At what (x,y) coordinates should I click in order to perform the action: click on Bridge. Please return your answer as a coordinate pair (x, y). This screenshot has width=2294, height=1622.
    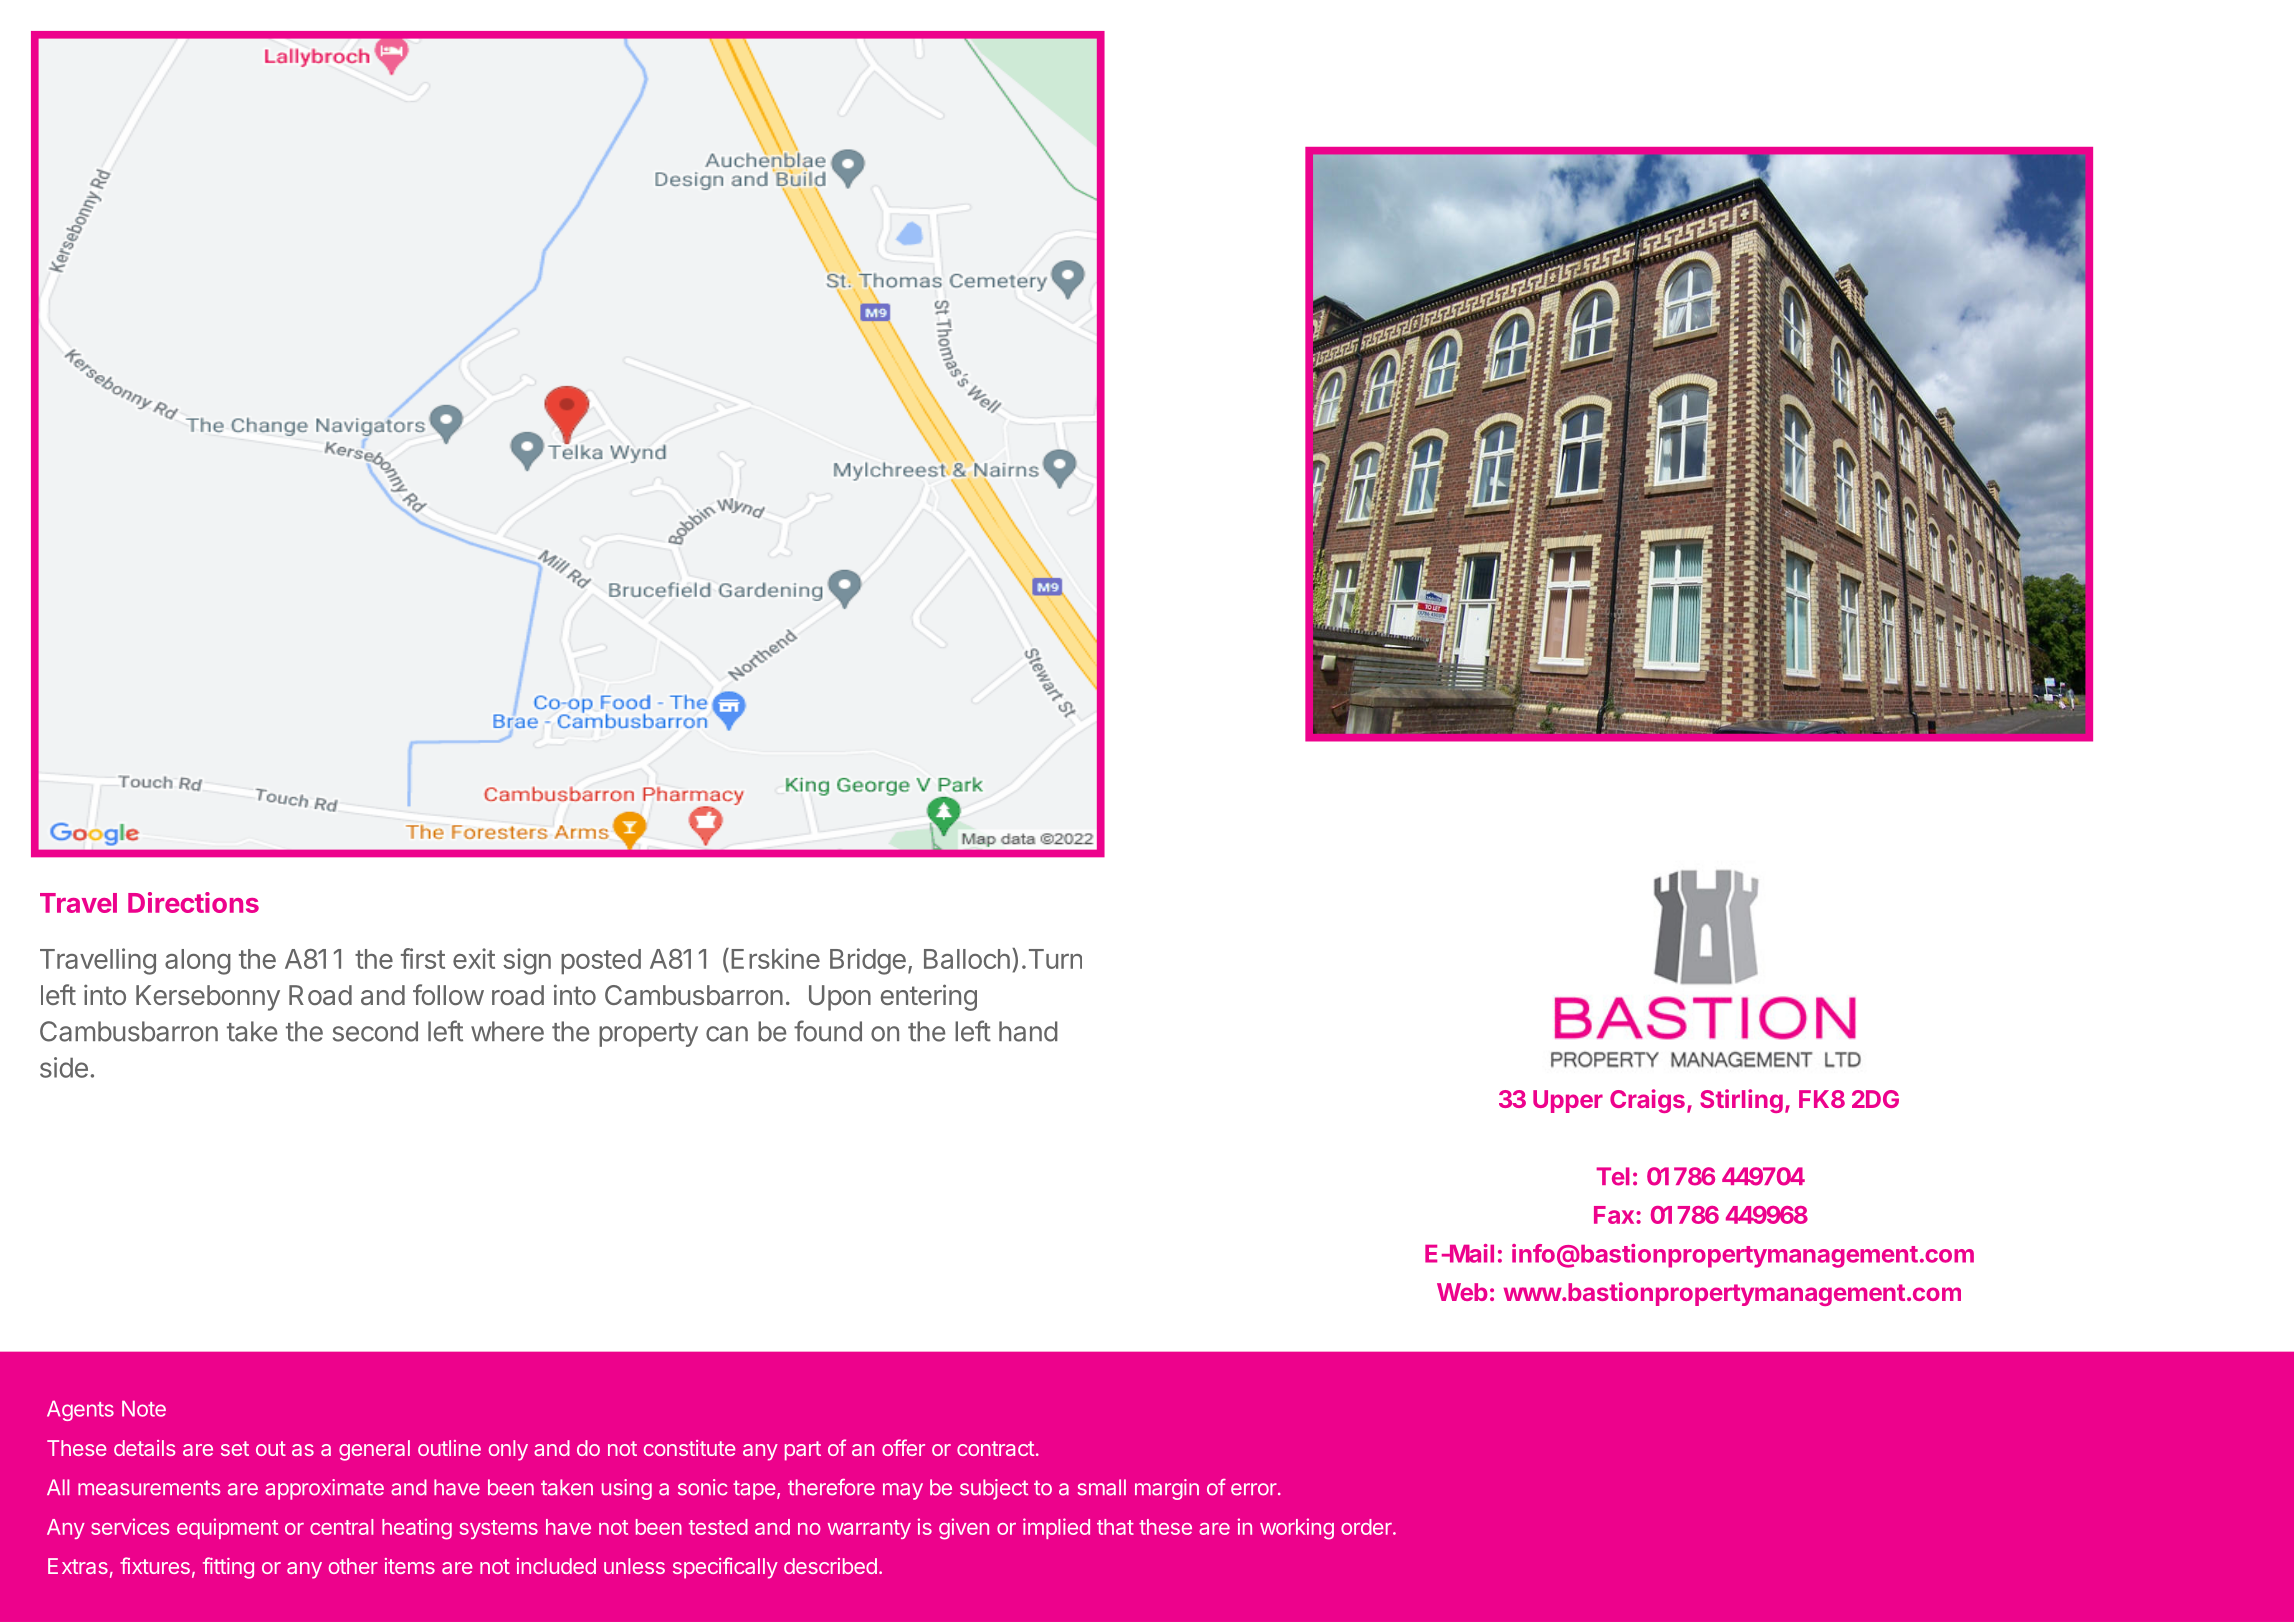
    Looking at the image, I should click on (868, 961).
